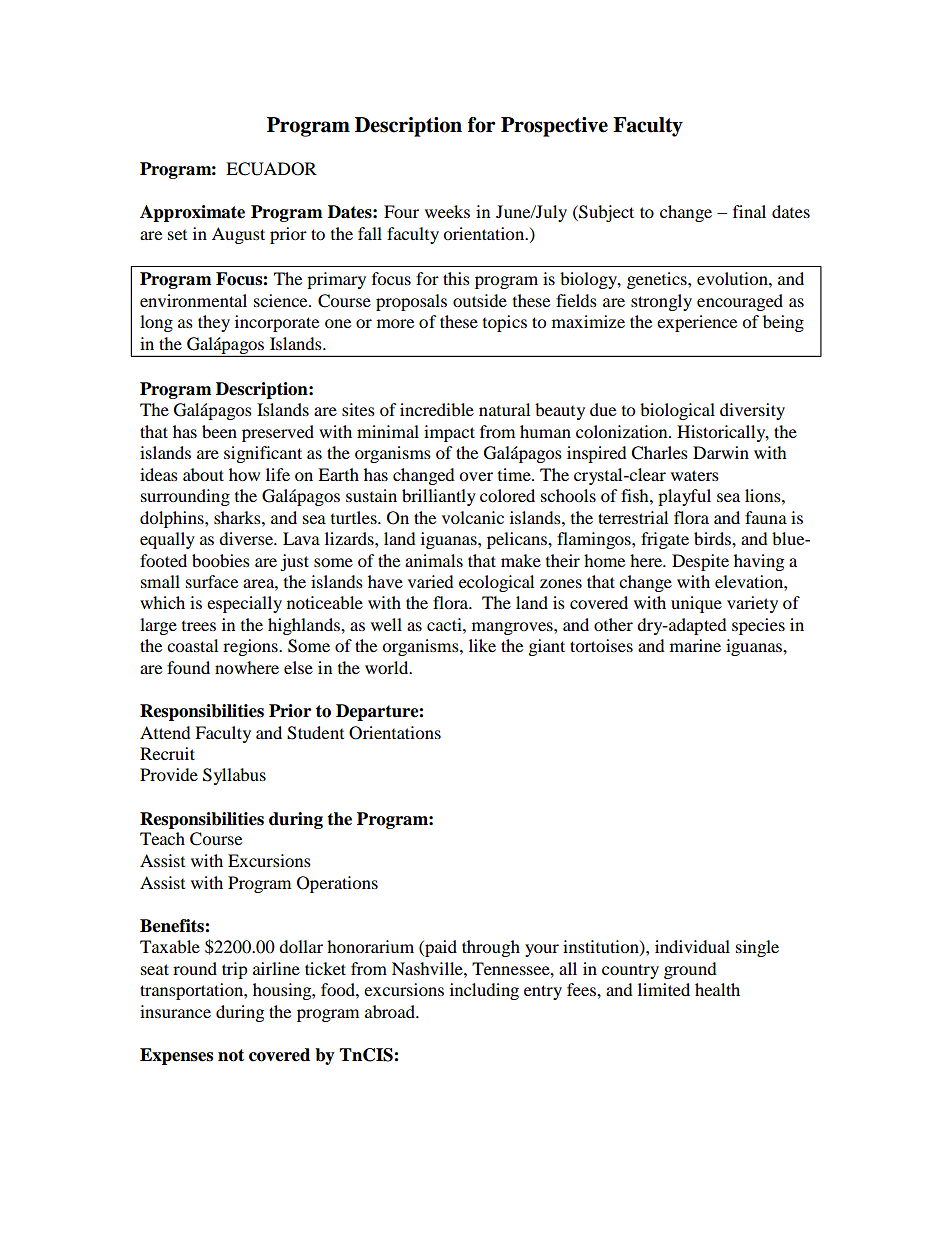  Describe the element at coordinates (447, 211) in the screenshot. I see `weeks` at that location.
